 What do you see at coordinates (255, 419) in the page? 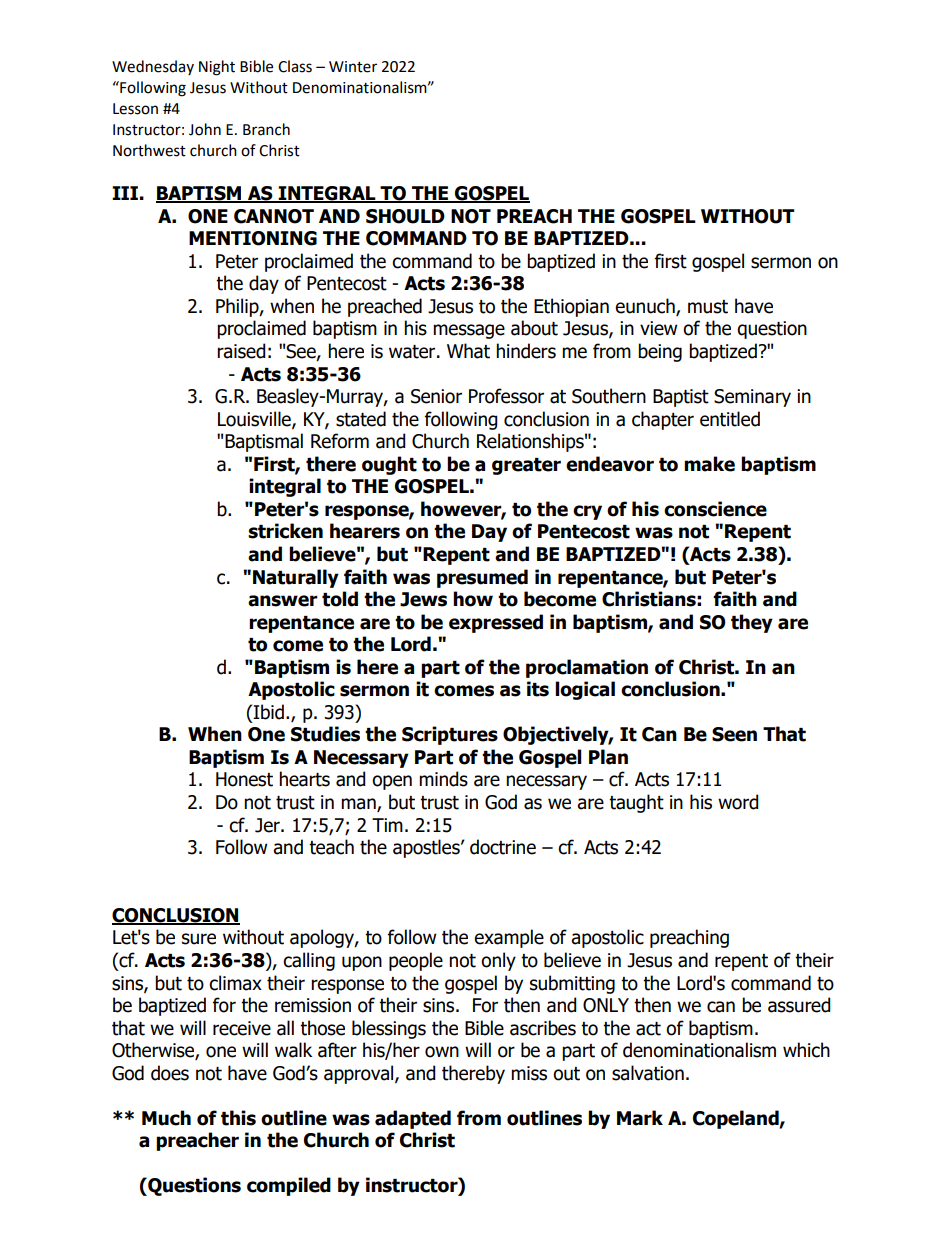
I see `Louisville` at bounding box center [255, 419].
